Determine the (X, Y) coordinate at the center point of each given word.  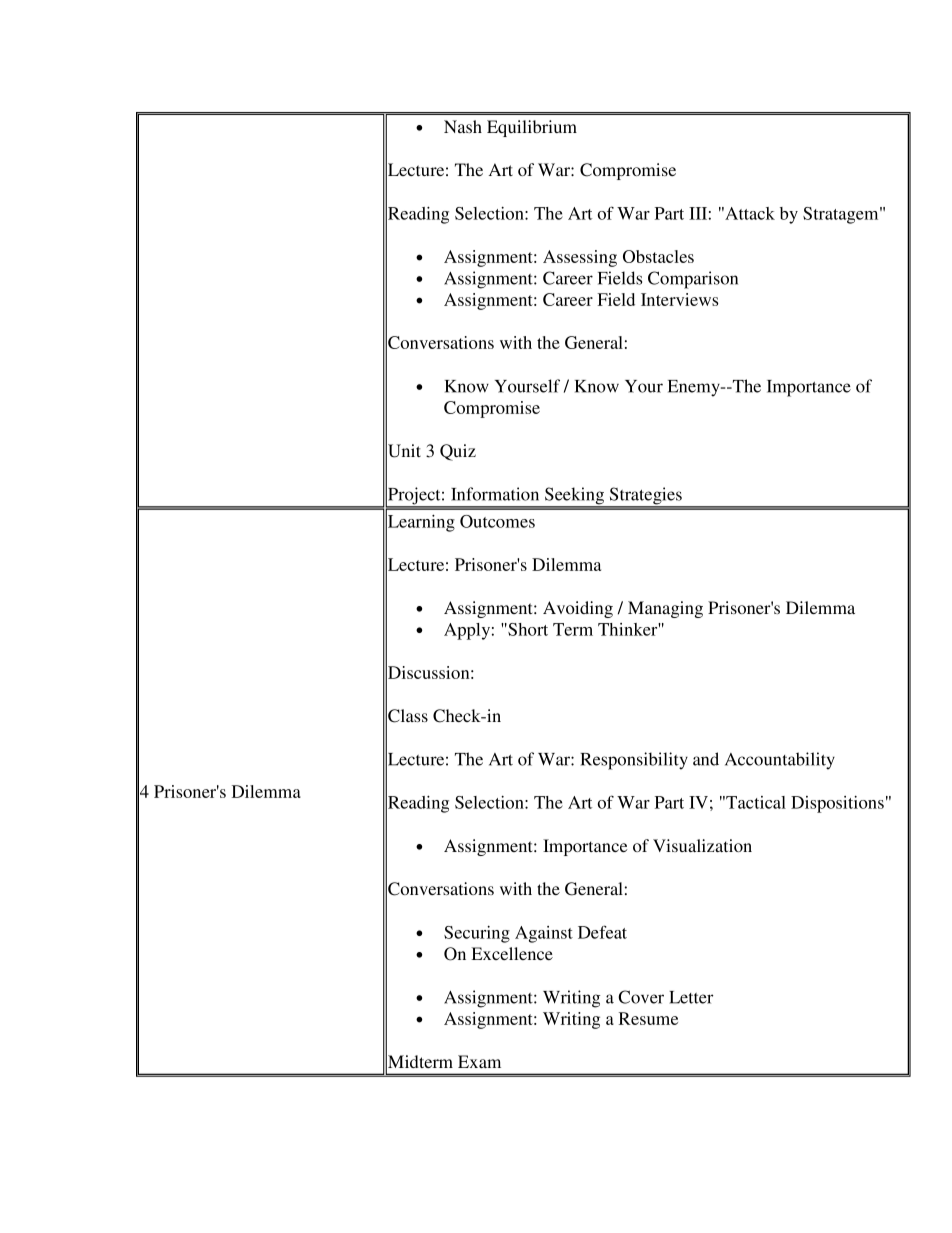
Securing (477, 934)
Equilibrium (532, 128)
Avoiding (578, 609)
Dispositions (837, 804)
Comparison (693, 280)
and (706, 759)
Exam (479, 1061)
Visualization (702, 845)
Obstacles (658, 256)
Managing (665, 609)
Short (527, 629)
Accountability (780, 761)
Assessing (580, 258)
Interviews (680, 299)
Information (495, 494)
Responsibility (634, 761)
